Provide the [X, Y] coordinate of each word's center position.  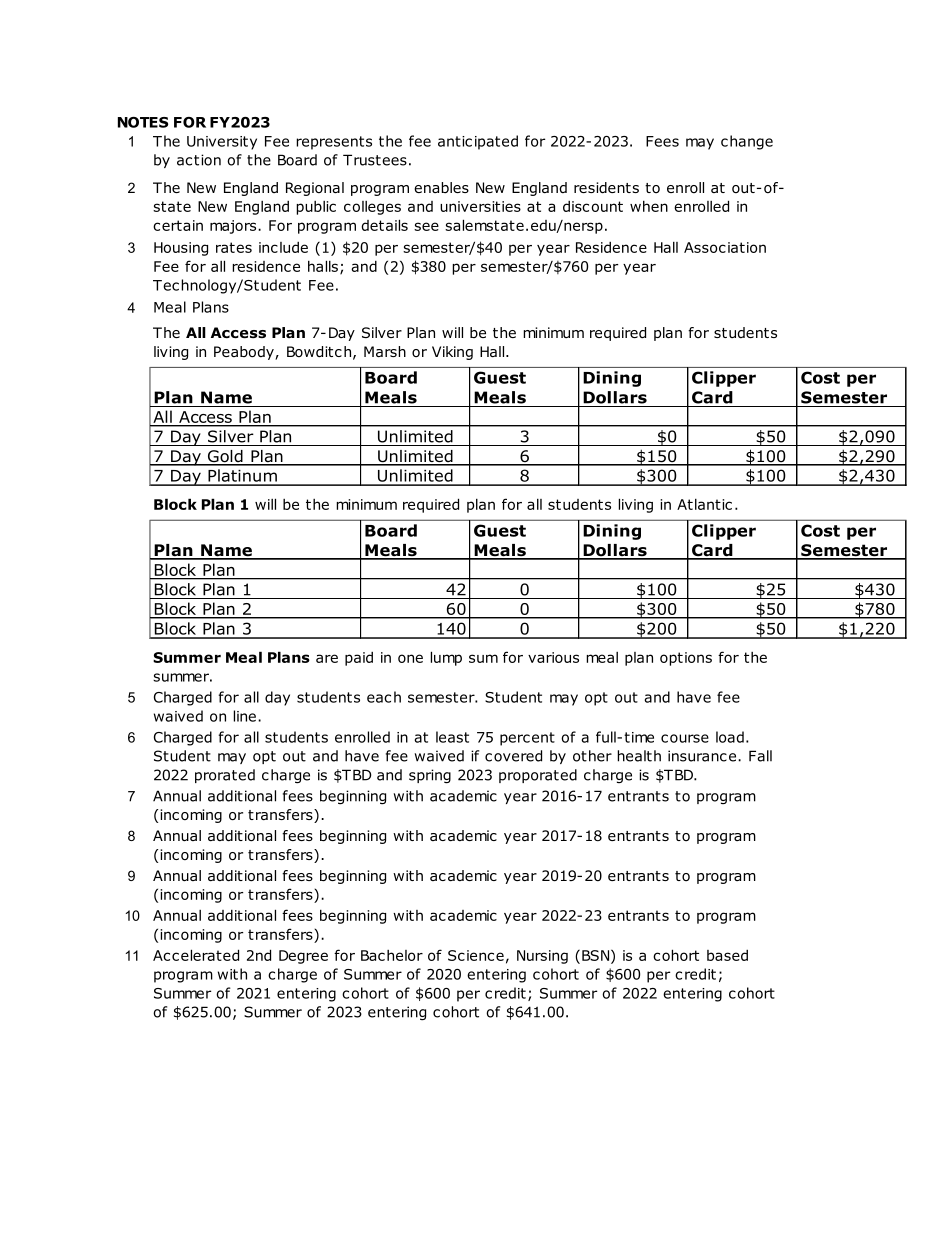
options [686, 659]
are [327, 658]
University [222, 143]
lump [446, 658]
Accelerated [196, 955]
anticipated [478, 142]
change [747, 142]
